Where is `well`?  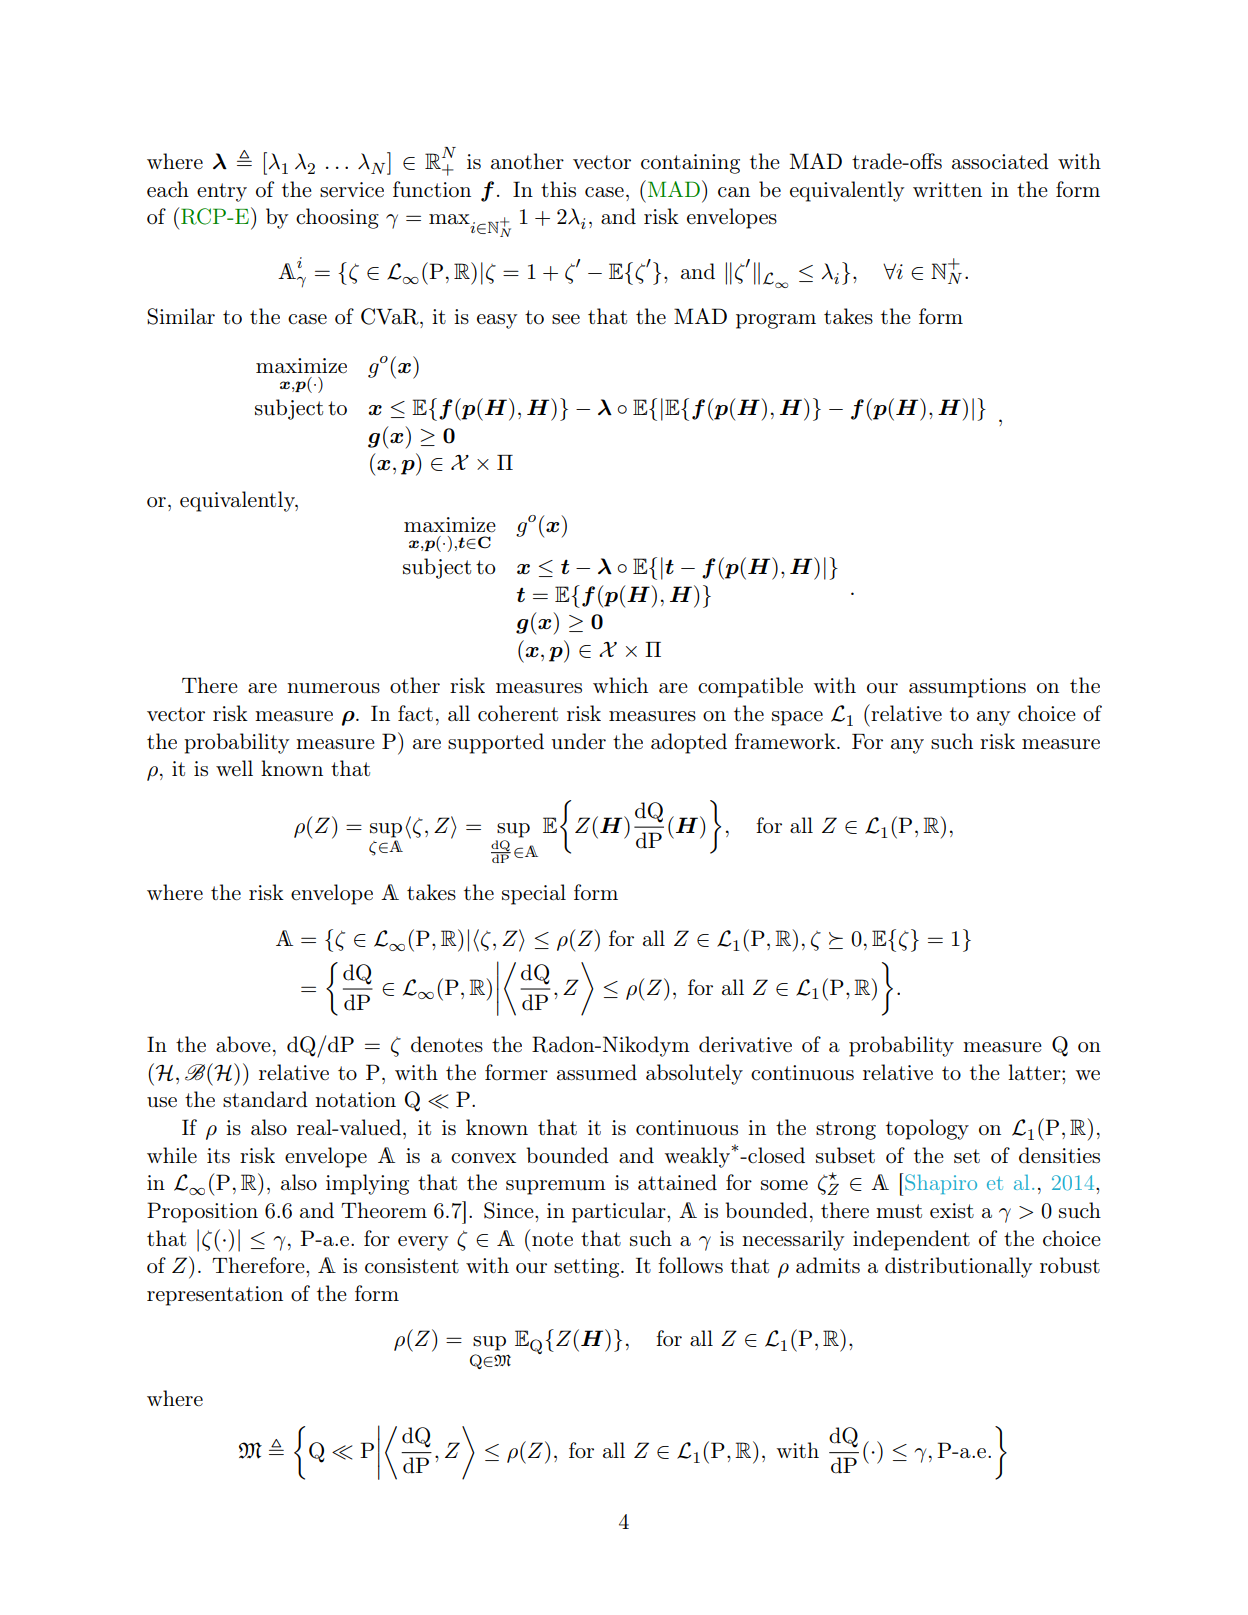 well is located at coordinates (234, 768).
